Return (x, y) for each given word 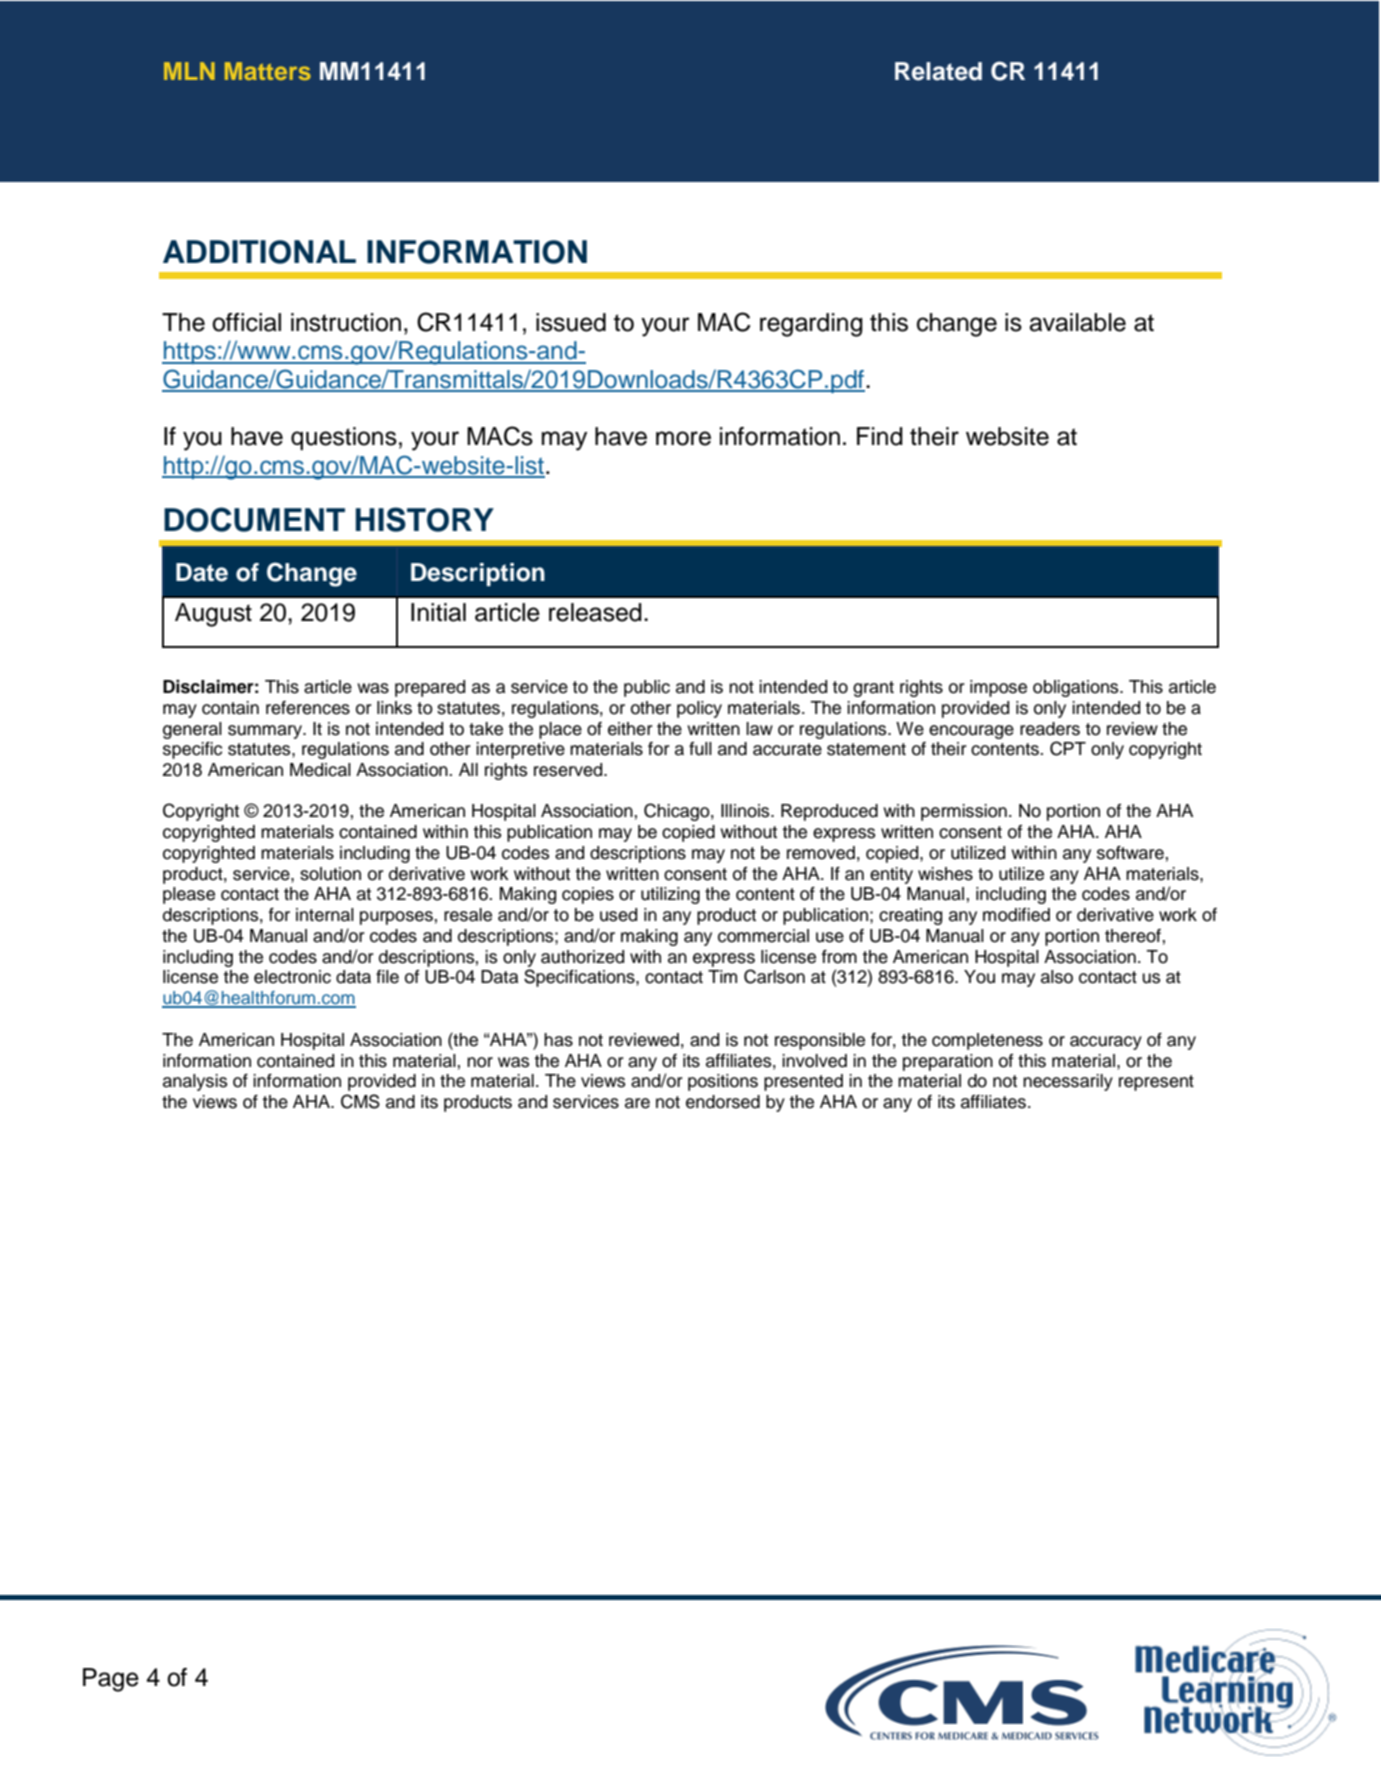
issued (571, 322)
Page (111, 1680)
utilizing (670, 895)
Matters (268, 71)
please (189, 895)
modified (1016, 915)
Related (938, 71)
